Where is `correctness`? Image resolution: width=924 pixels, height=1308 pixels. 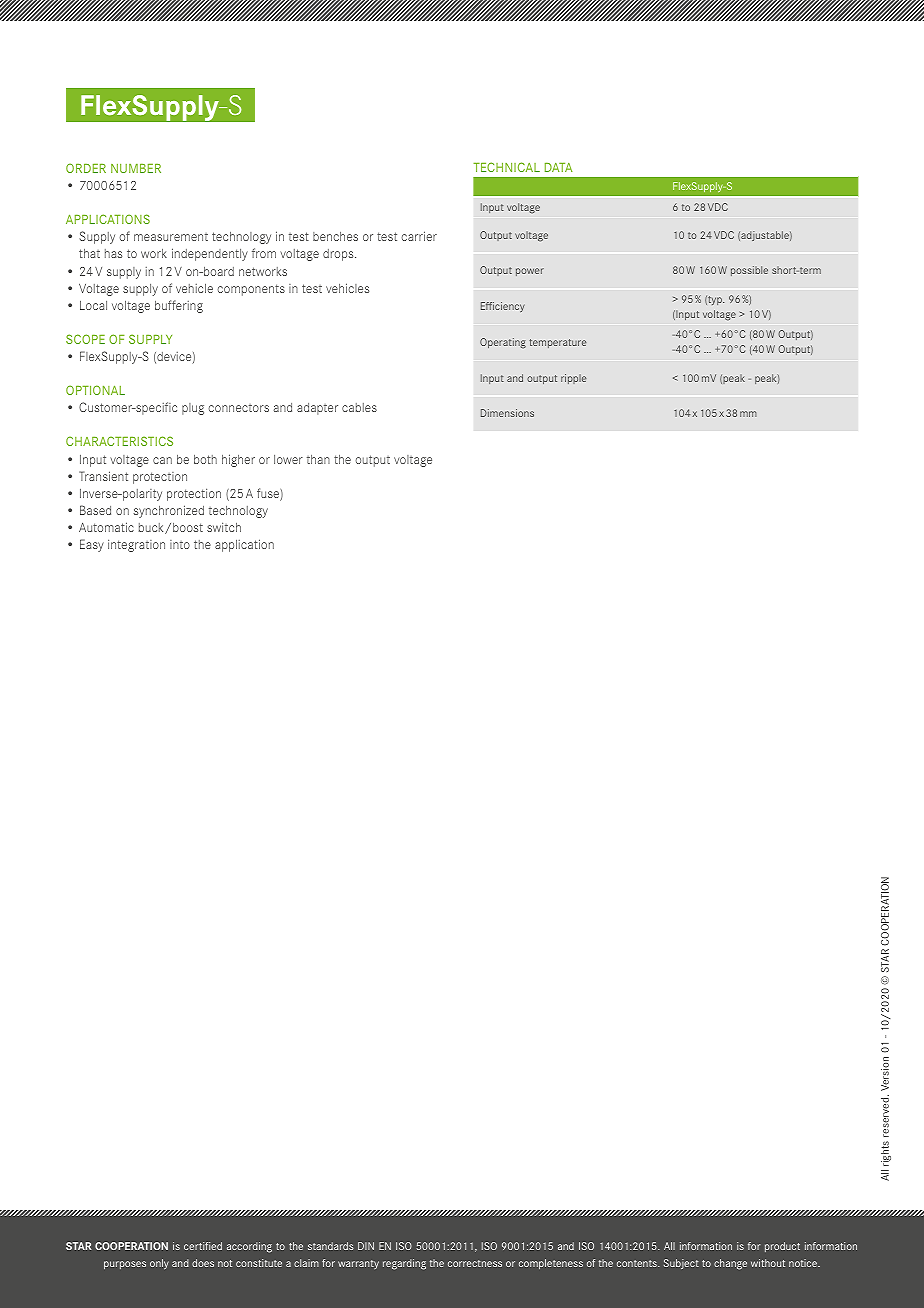
correctness is located at coordinates (475, 1263).
